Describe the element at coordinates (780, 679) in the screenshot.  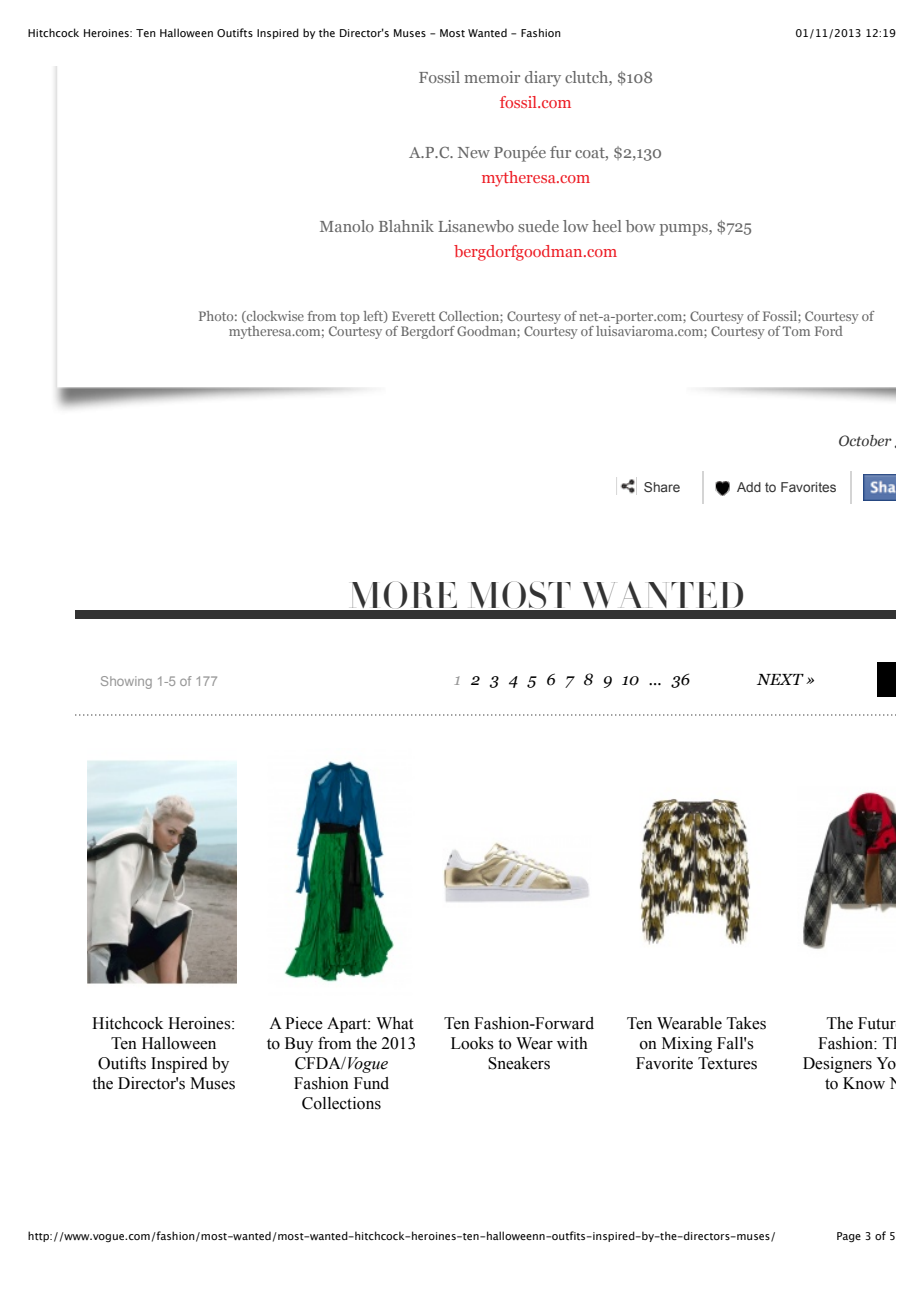
I see `NEXT` at that location.
